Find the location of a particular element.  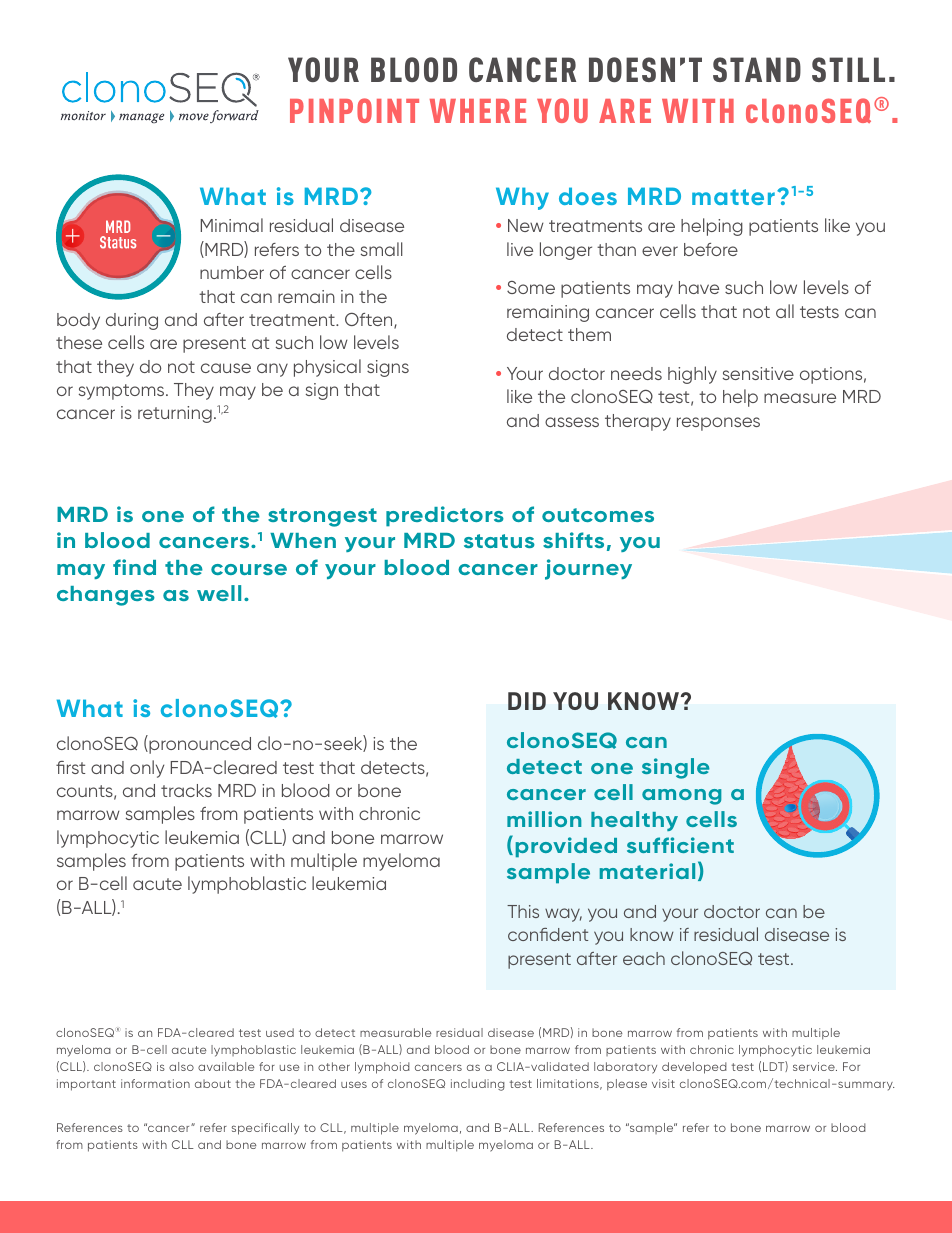

find is located at coordinates (134, 567).
